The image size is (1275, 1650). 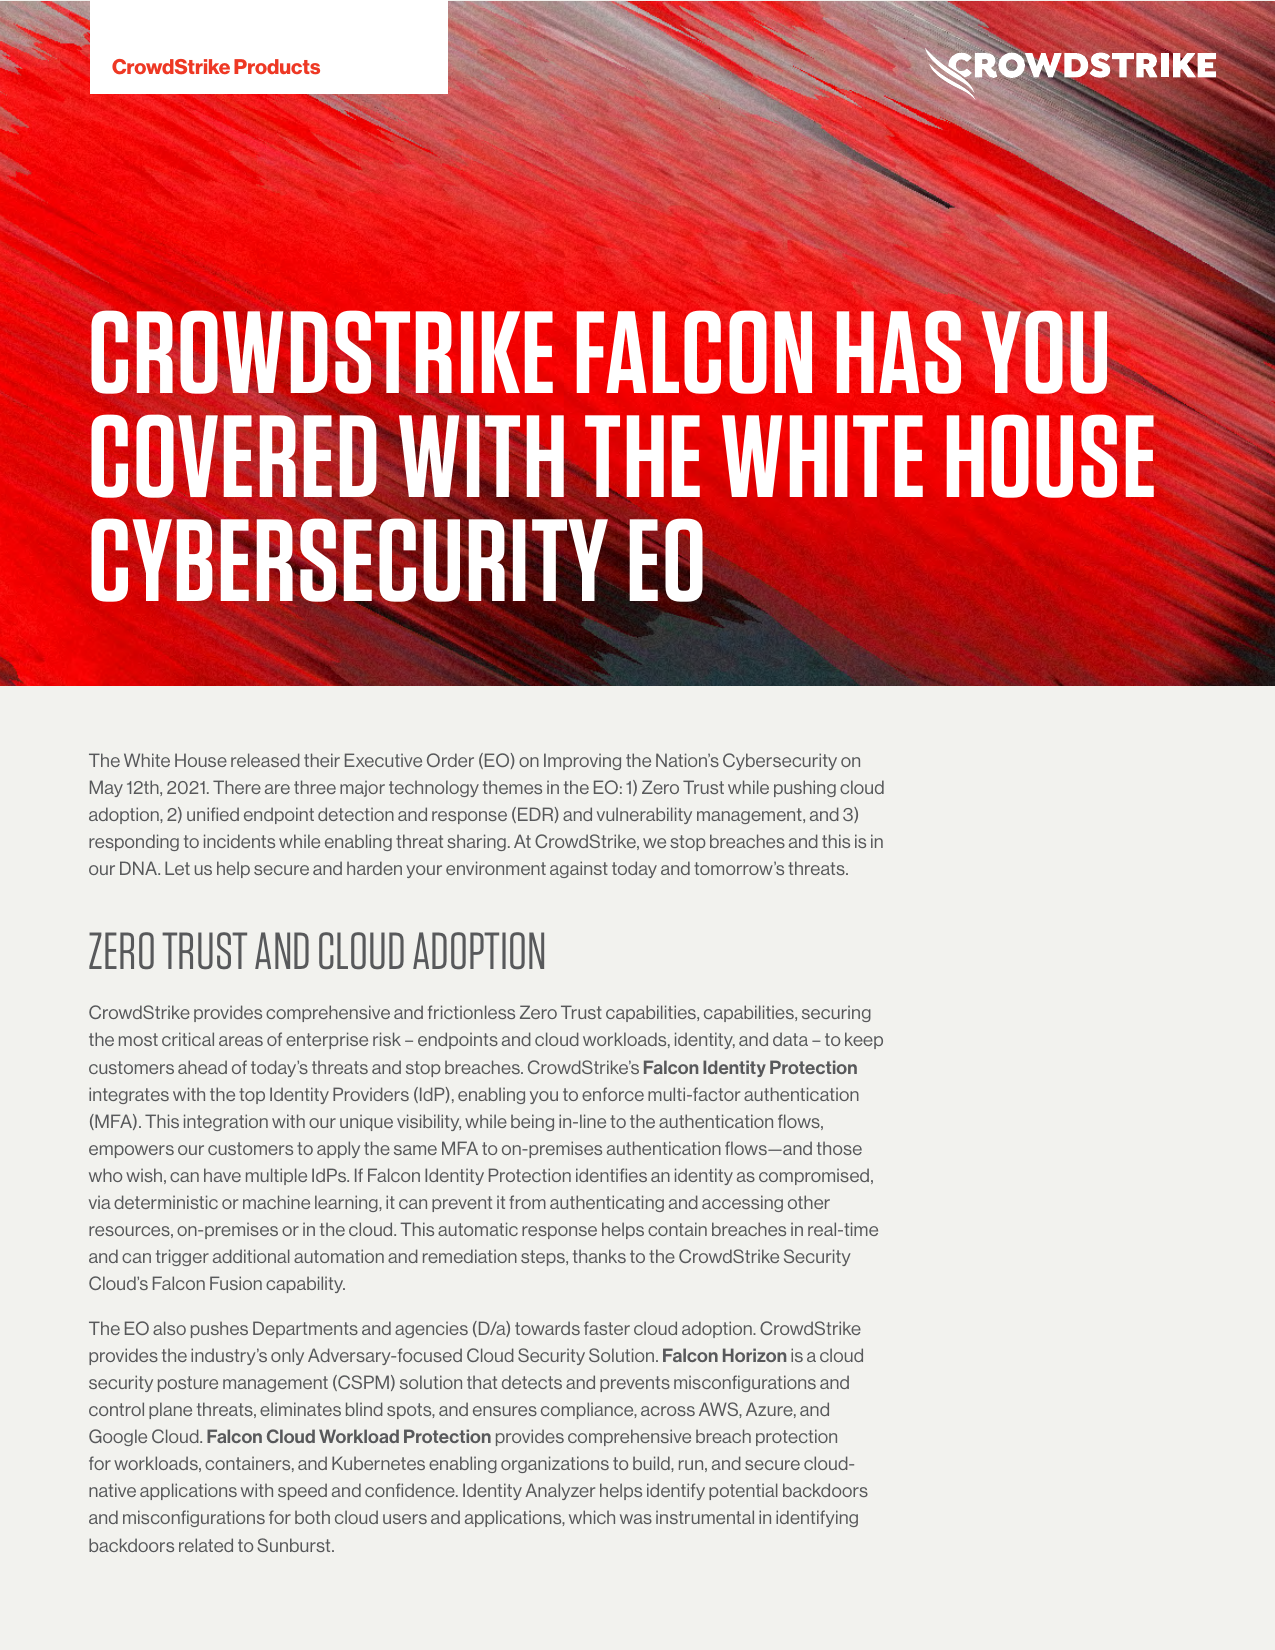 What do you see at coordinates (560, 1491) in the screenshot?
I see `Analyzer` at bounding box center [560, 1491].
